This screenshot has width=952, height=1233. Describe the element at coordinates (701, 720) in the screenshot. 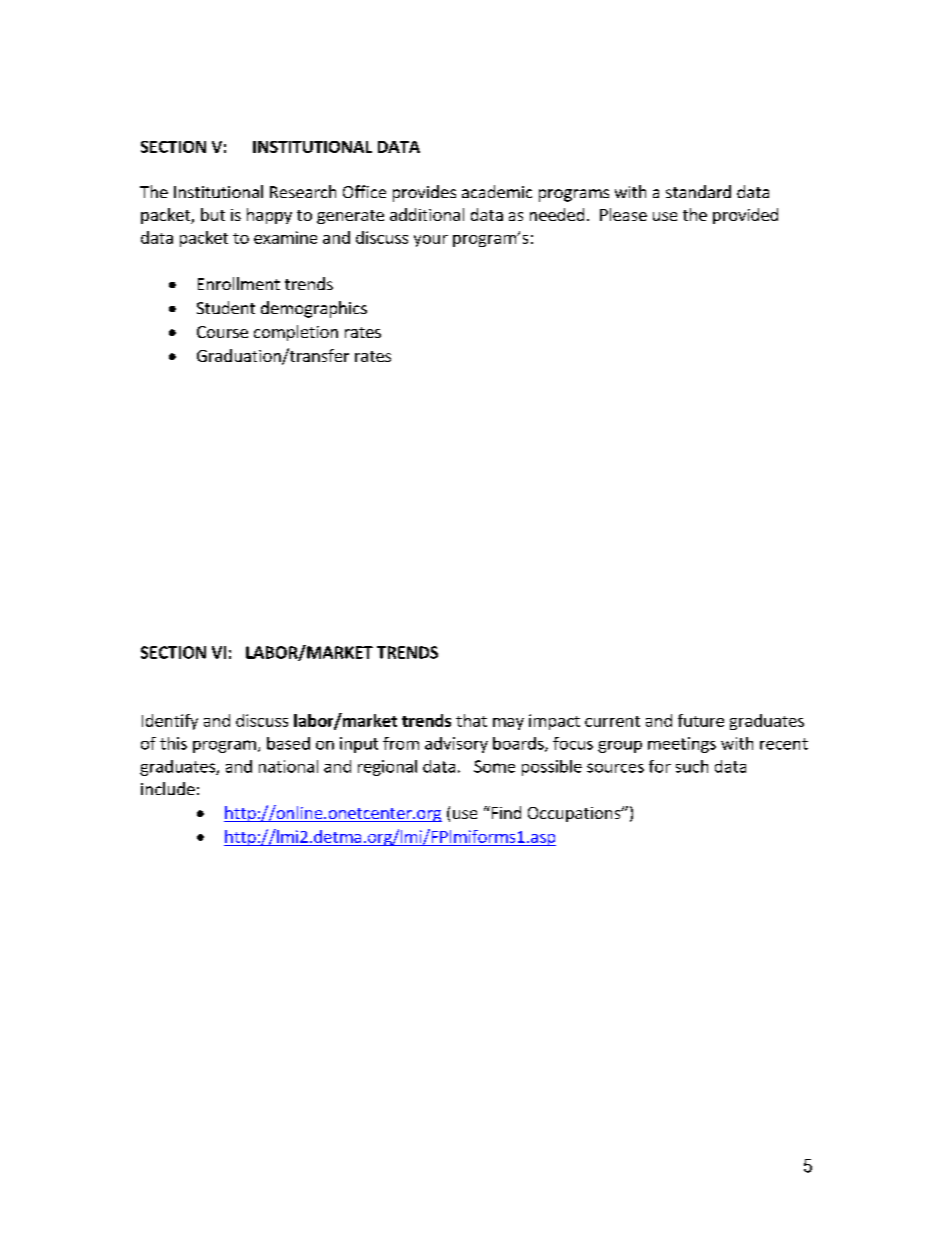

I see `future` at that location.
